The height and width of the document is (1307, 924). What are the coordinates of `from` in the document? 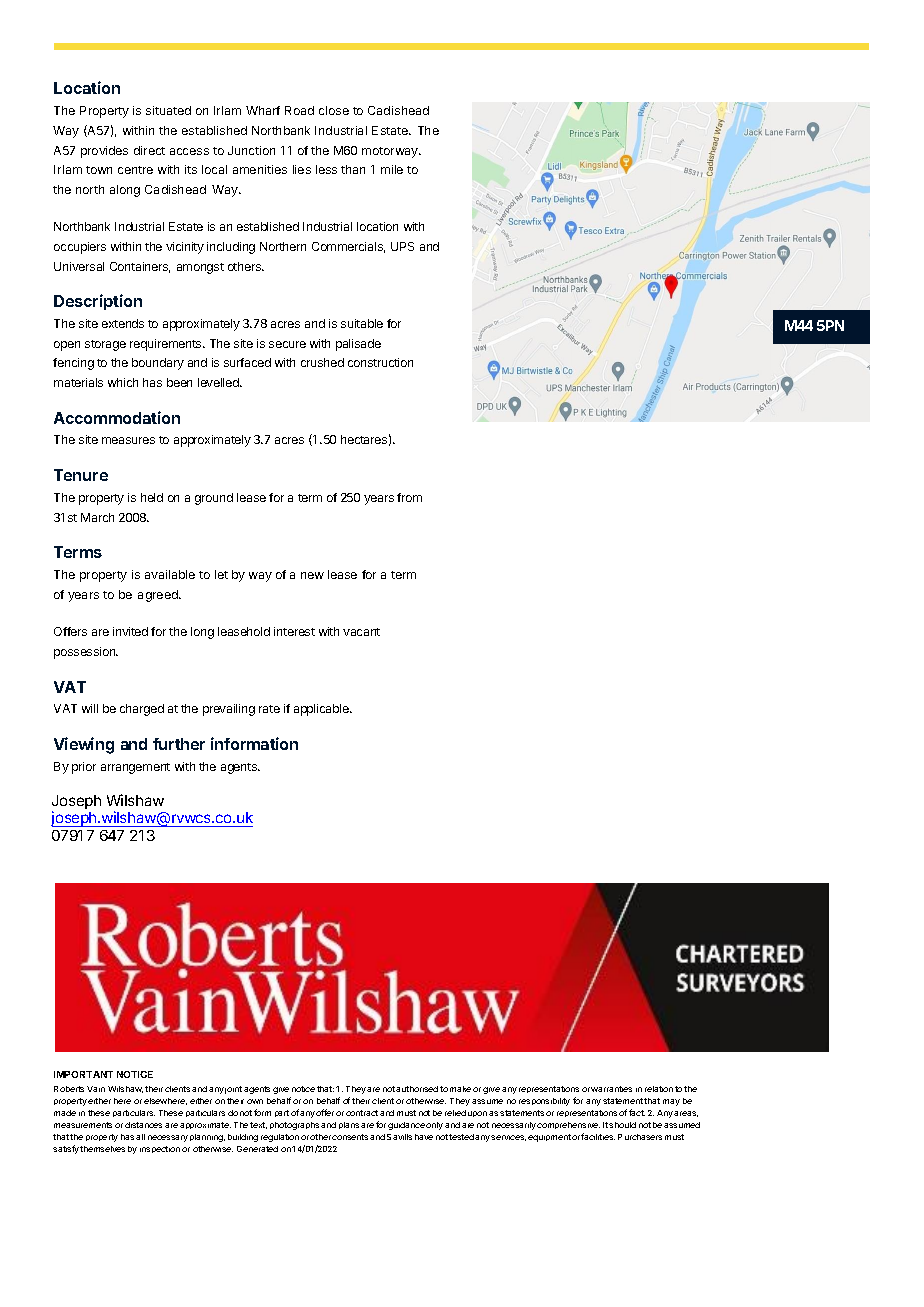 It's located at (409, 497).
